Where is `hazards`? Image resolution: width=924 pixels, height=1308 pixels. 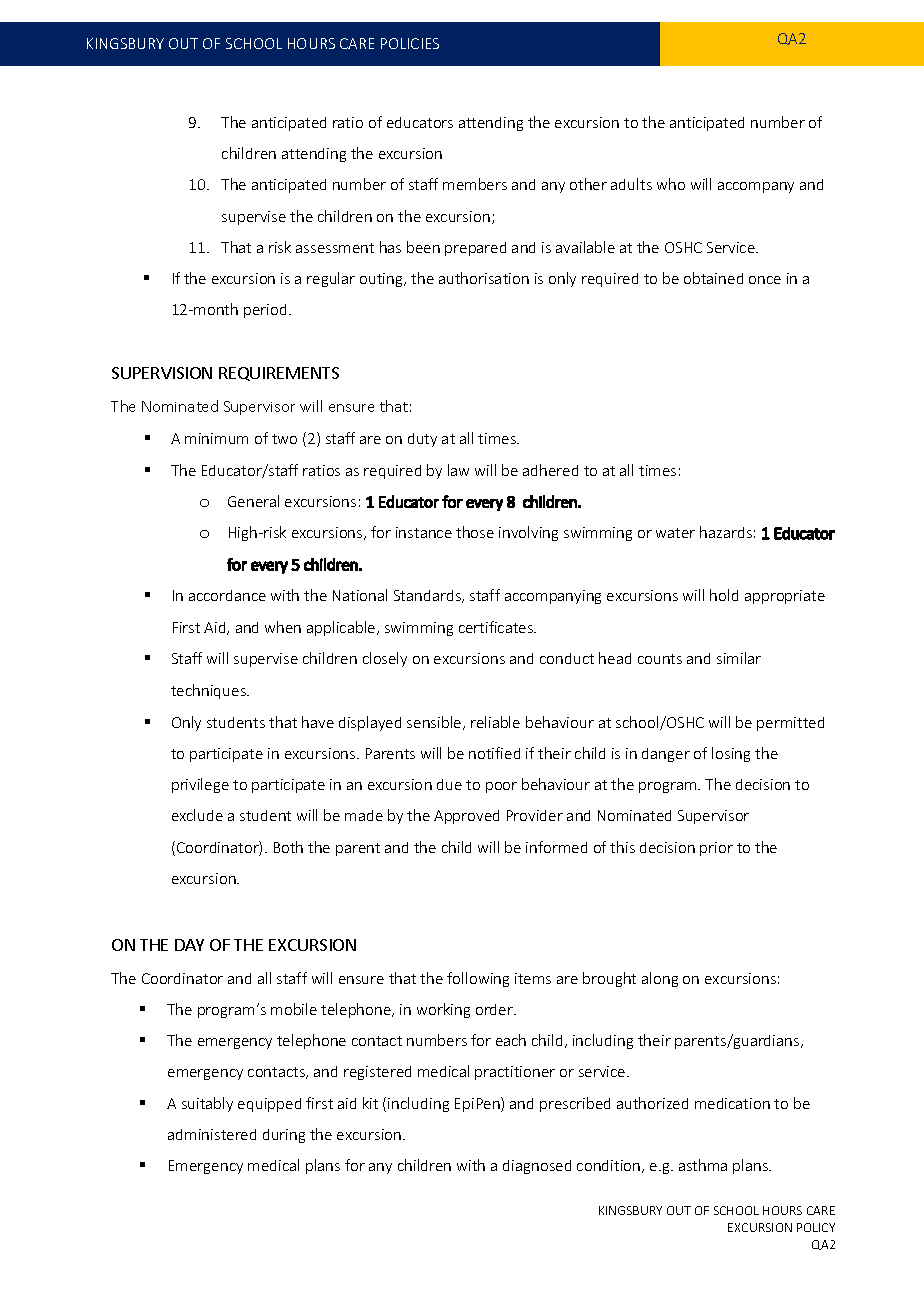 hazards is located at coordinates (726, 532).
